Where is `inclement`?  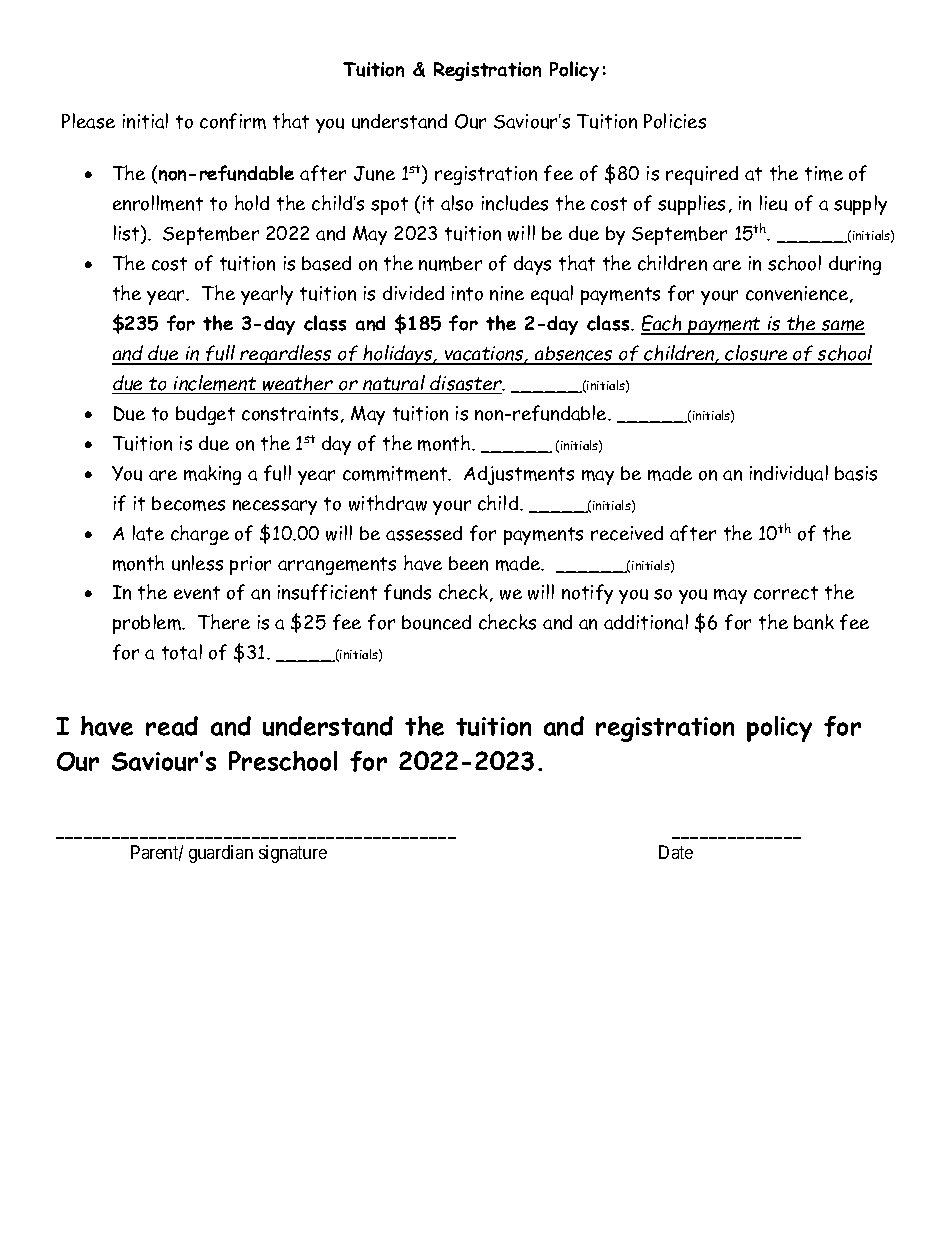
inclement is located at coordinates (215, 384).
